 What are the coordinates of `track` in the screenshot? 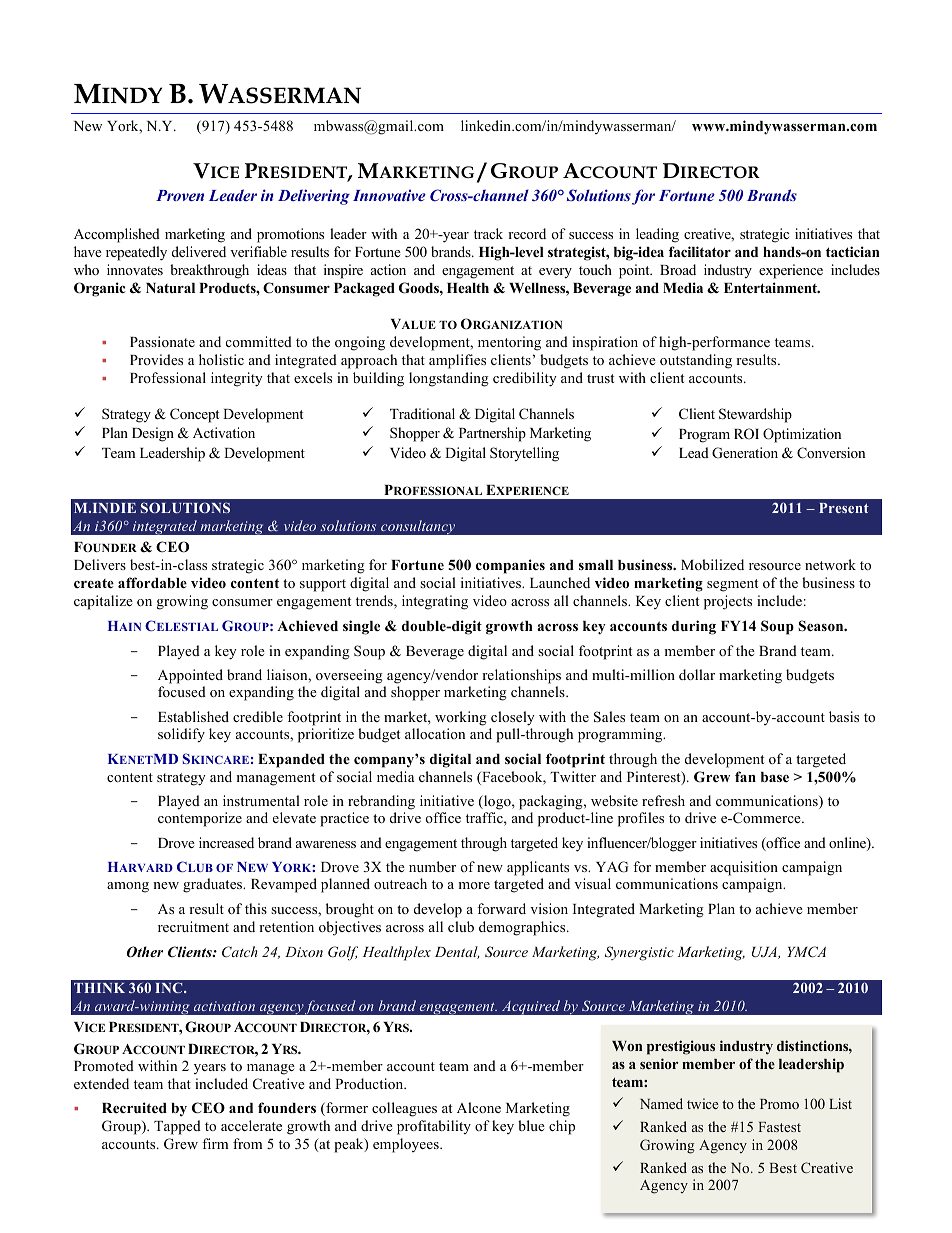 It's located at (488, 233).
